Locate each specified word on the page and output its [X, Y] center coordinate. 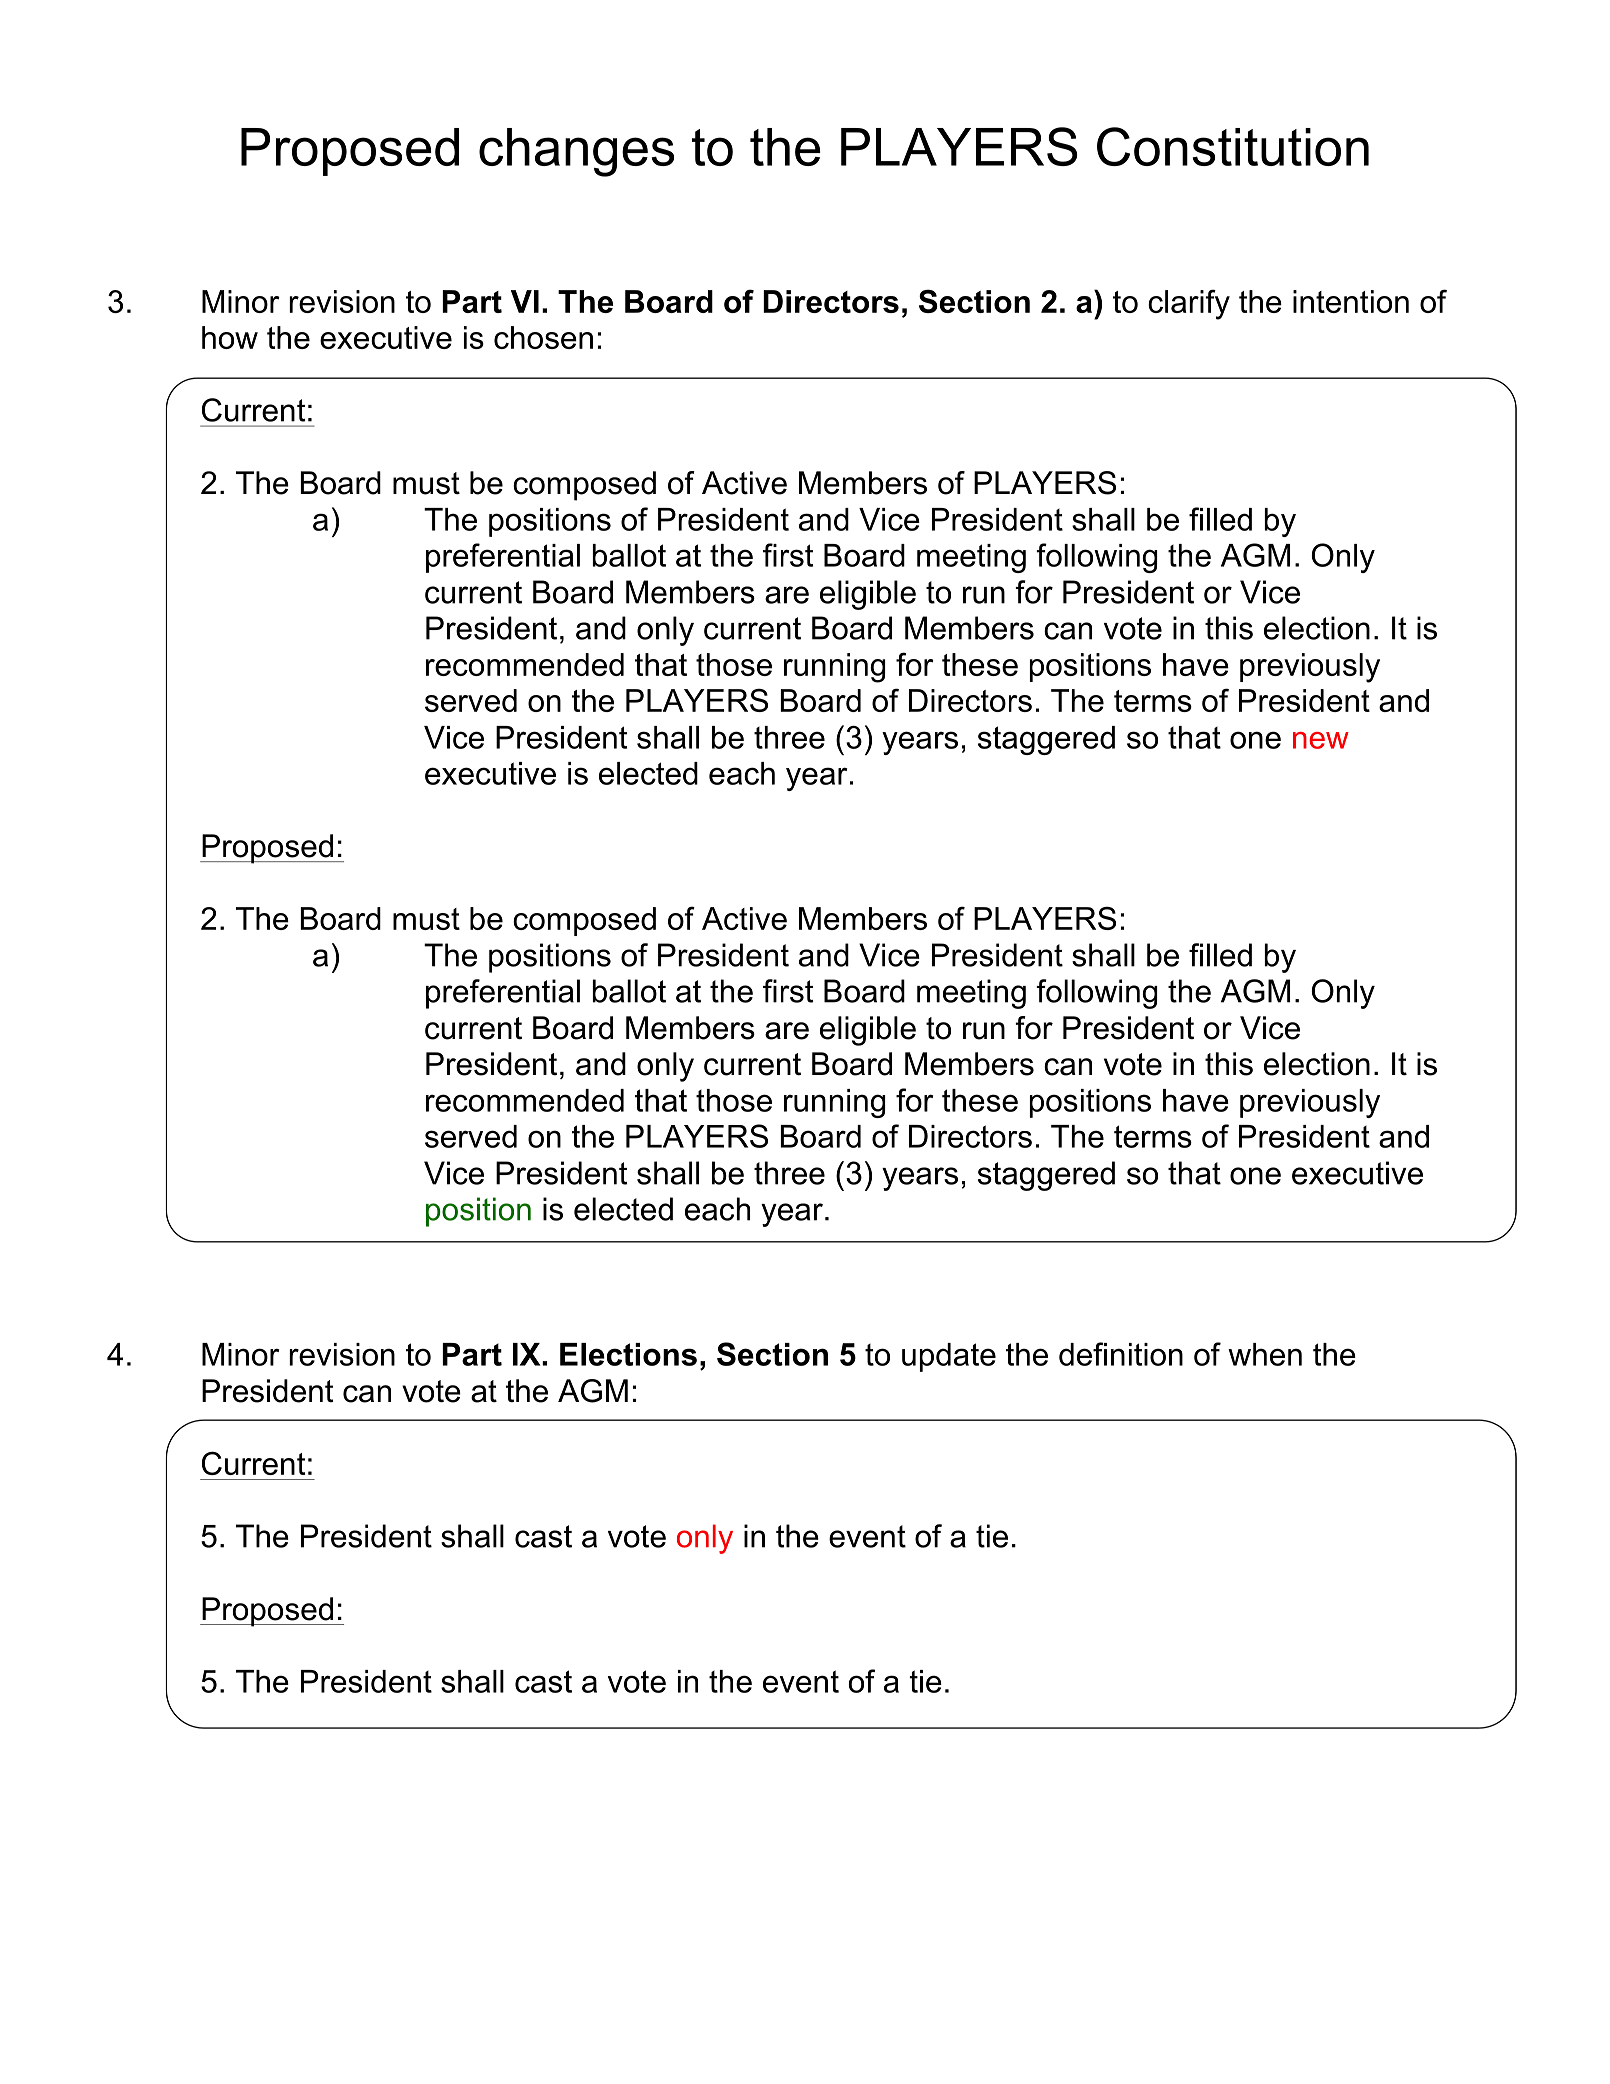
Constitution [1233, 146]
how [230, 337]
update [949, 1357]
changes [576, 152]
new [1321, 740]
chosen [543, 337]
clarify [1189, 304]
